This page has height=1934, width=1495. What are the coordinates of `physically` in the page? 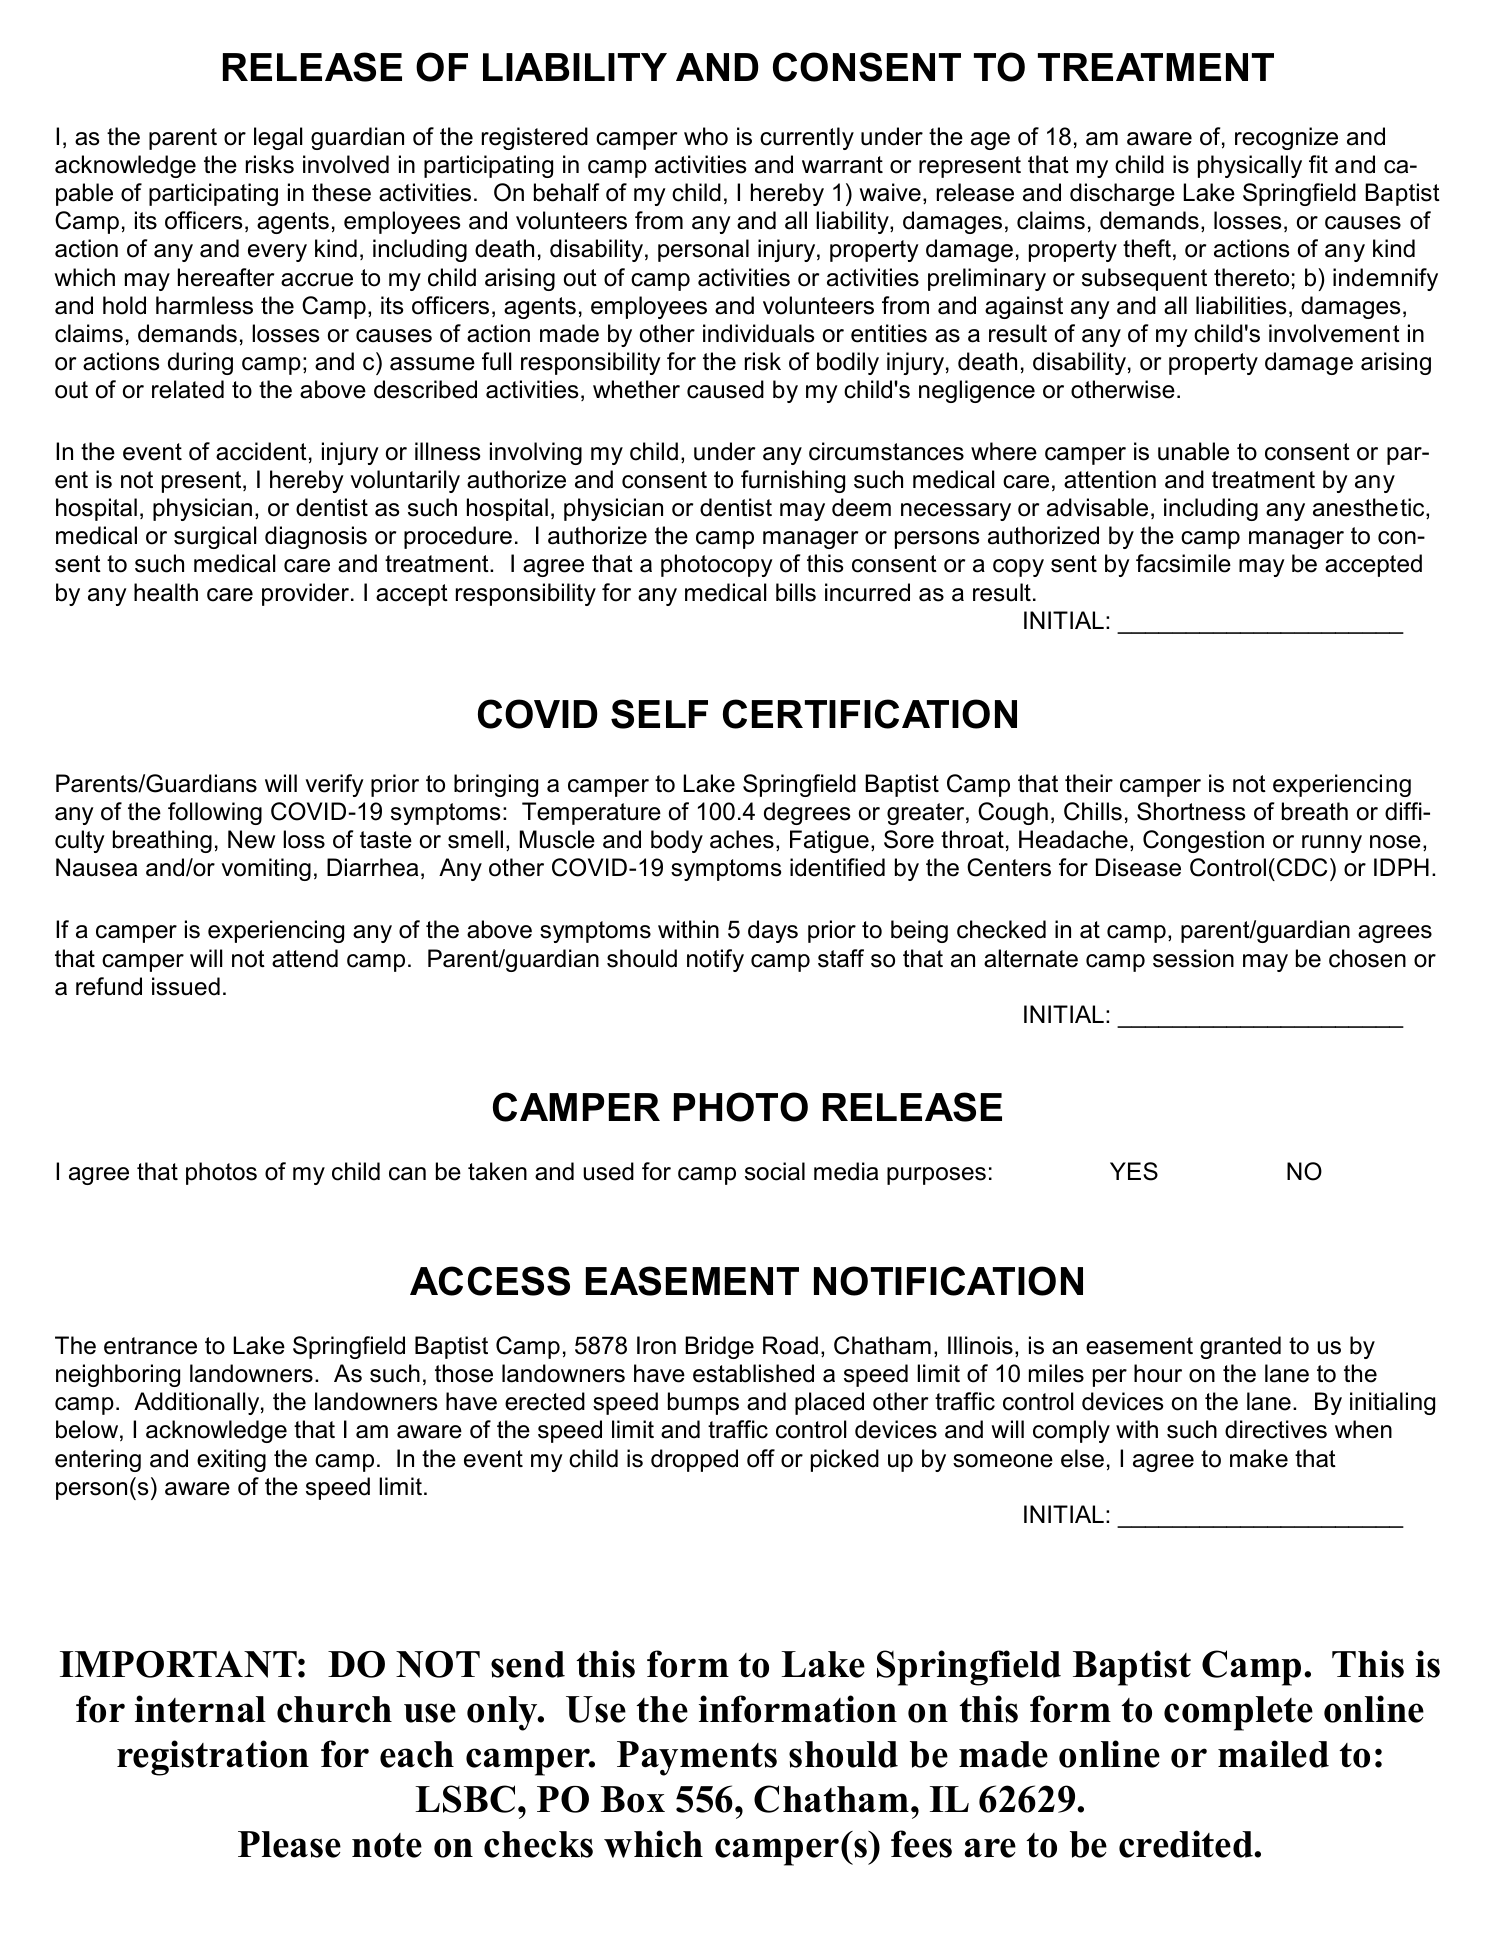 It's located at (1250, 166).
